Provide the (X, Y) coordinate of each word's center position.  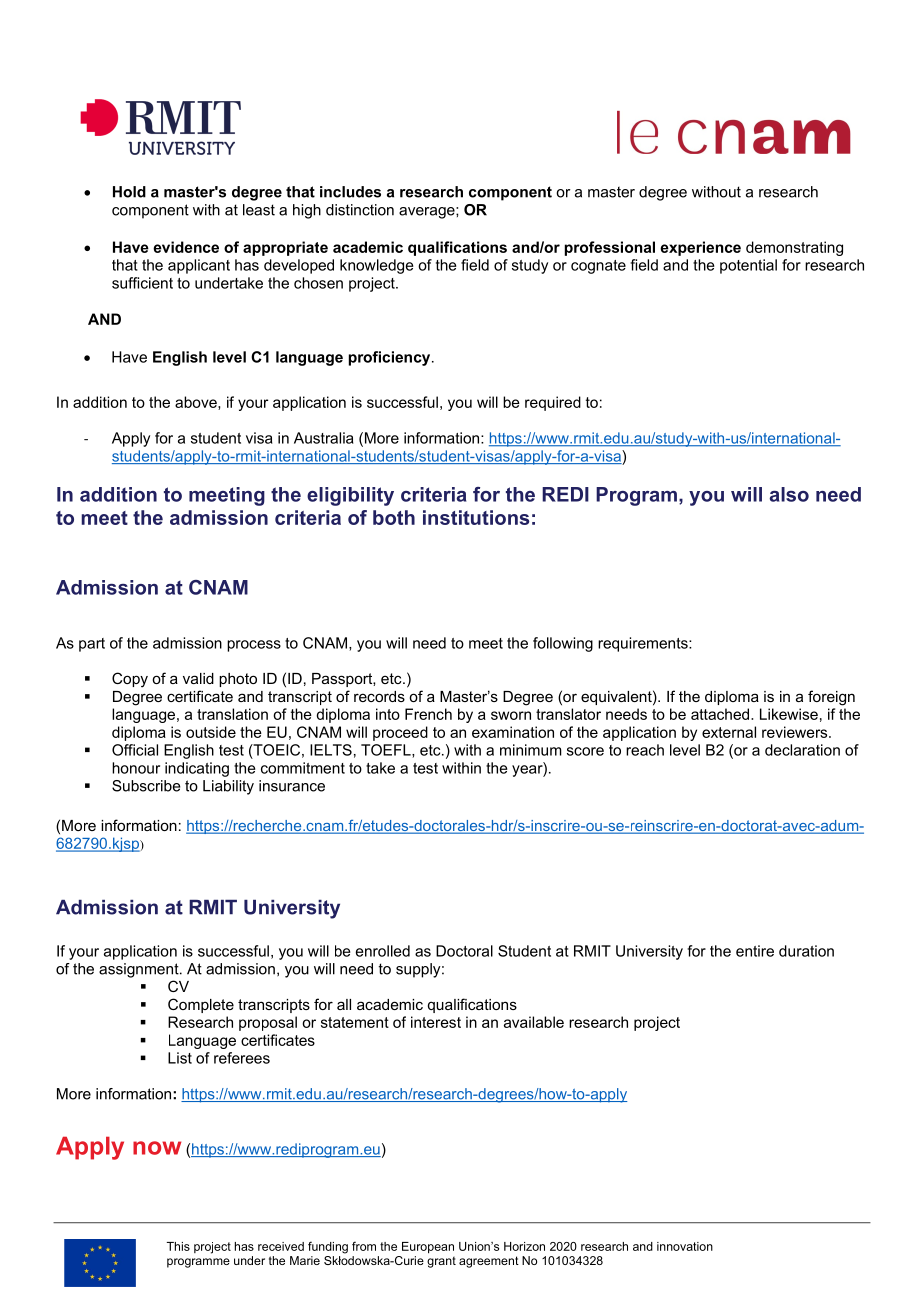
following (563, 644)
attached (721, 714)
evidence (186, 247)
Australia (324, 438)
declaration (802, 750)
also (789, 494)
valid (198, 678)
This (178, 1246)
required (553, 403)
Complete (201, 1005)
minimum (531, 750)
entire (755, 951)
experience (700, 248)
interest (436, 1022)
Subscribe (146, 786)
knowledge (377, 266)
